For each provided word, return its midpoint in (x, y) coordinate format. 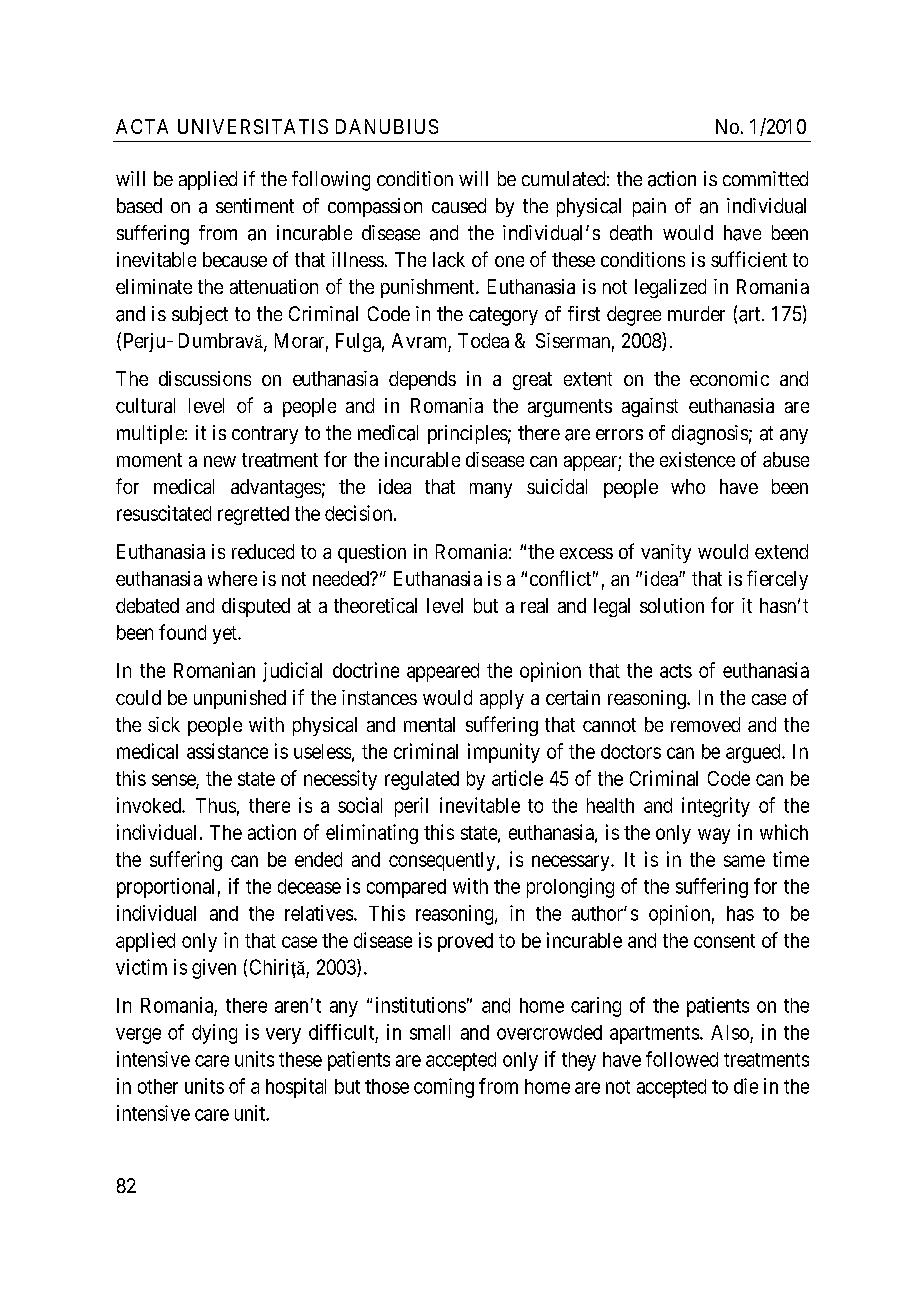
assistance (227, 751)
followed (682, 1059)
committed (765, 178)
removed (705, 724)
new (220, 461)
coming (444, 1088)
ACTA (142, 126)
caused (459, 206)
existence (697, 459)
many (491, 490)
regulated (422, 780)
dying (214, 1034)
